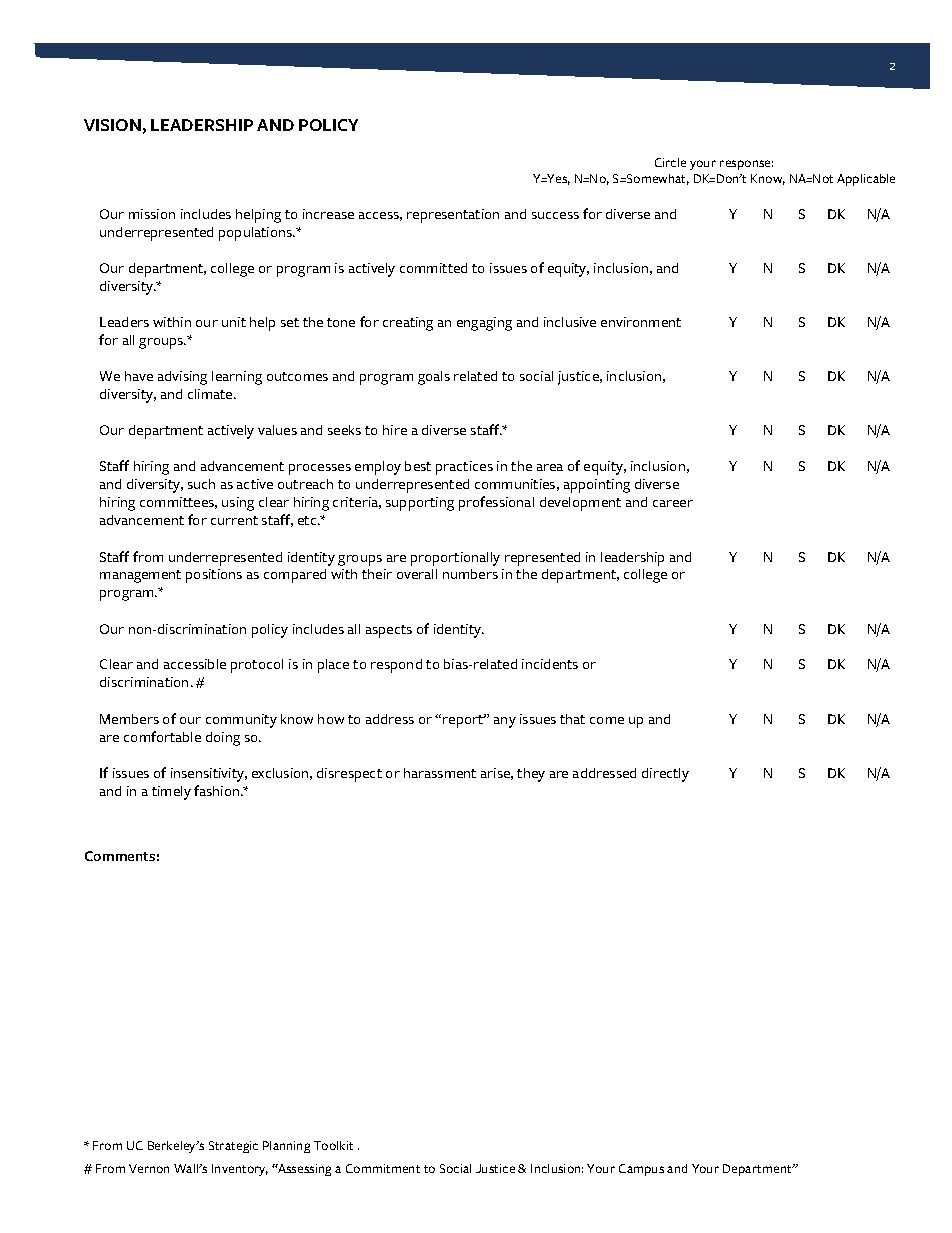 The width and height of the document is (952, 1233). What do you see at coordinates (257, 666) in the document?
I see `protocol` at bounding box center [257, 666].
